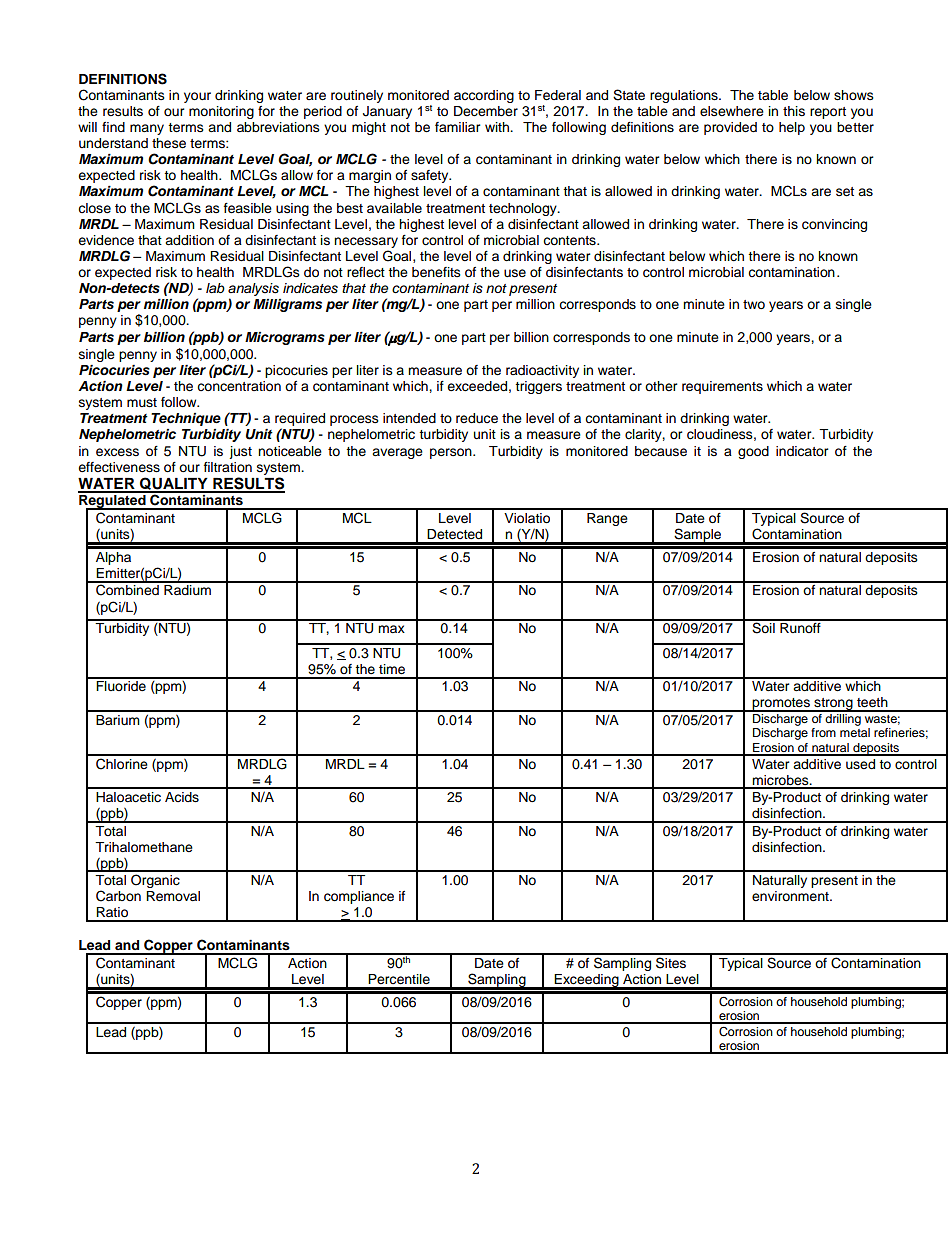 The width and height of the screenshot is (952, 1233). Describe the element at coordinates (458, 127) in the screenshot. I see `familiar` at that location.
